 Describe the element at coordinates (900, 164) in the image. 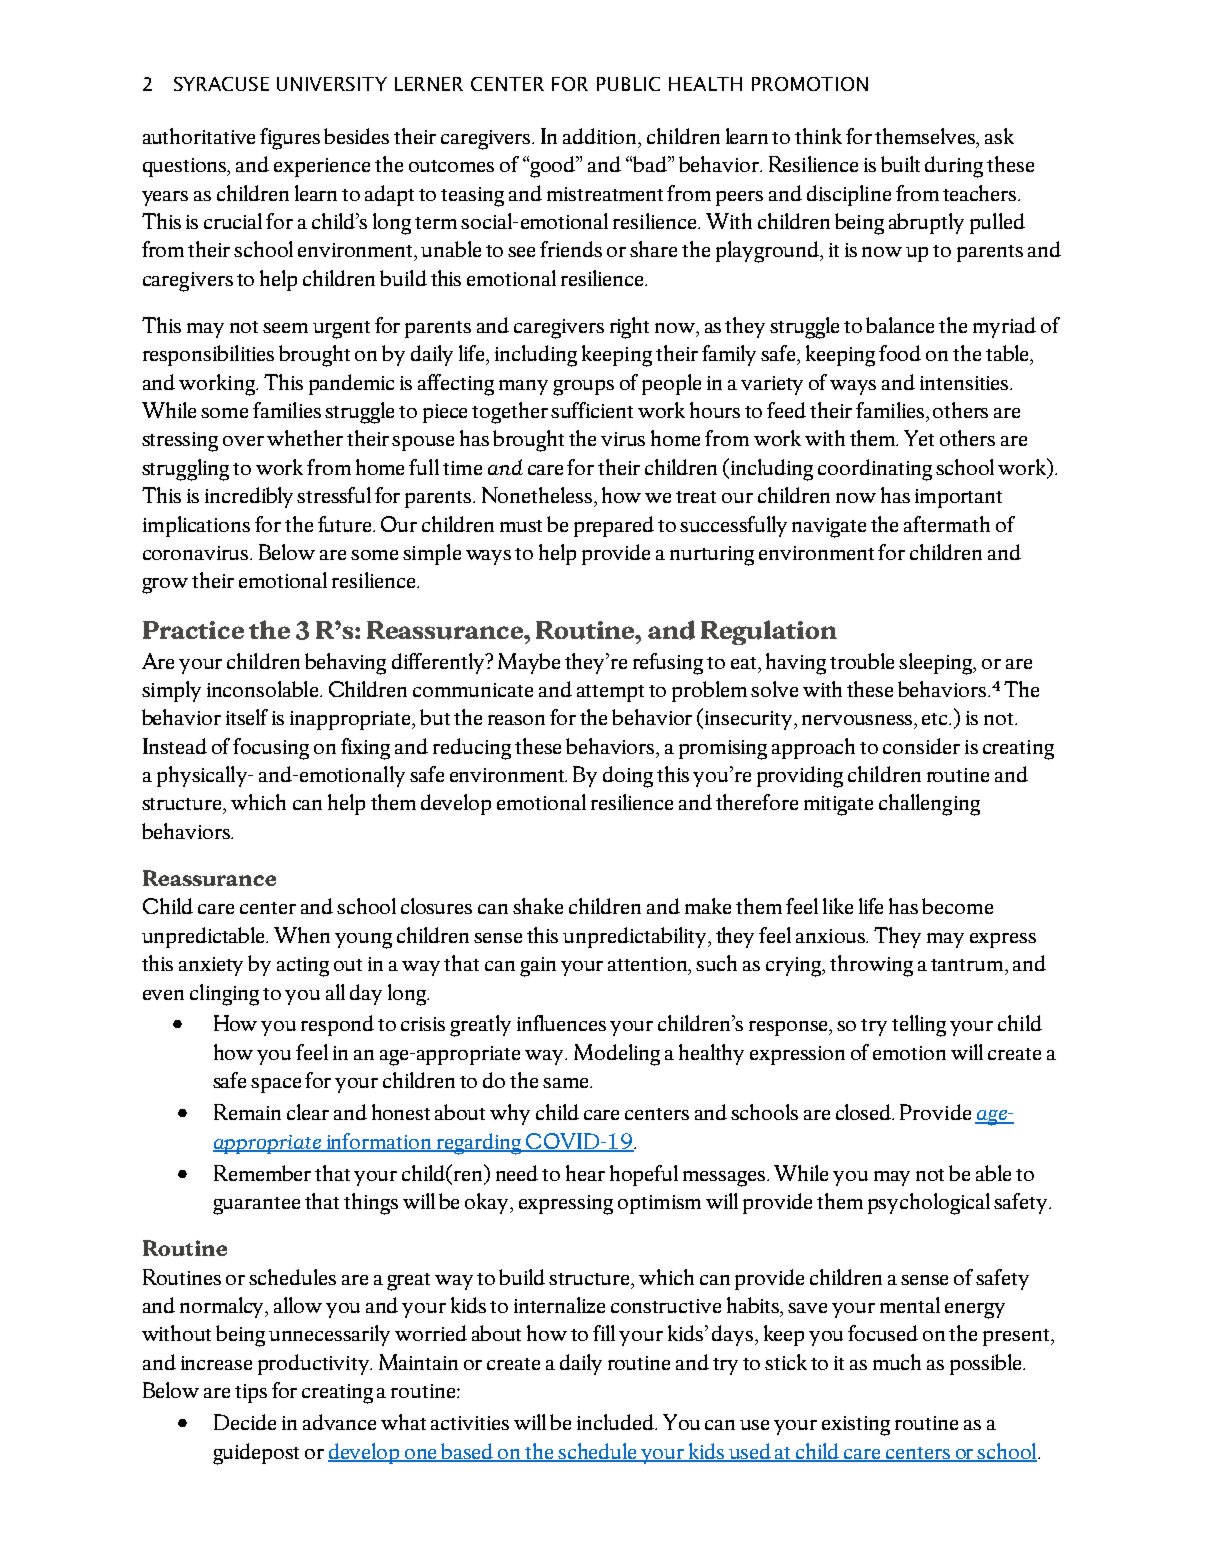

I see `built` at that location.
